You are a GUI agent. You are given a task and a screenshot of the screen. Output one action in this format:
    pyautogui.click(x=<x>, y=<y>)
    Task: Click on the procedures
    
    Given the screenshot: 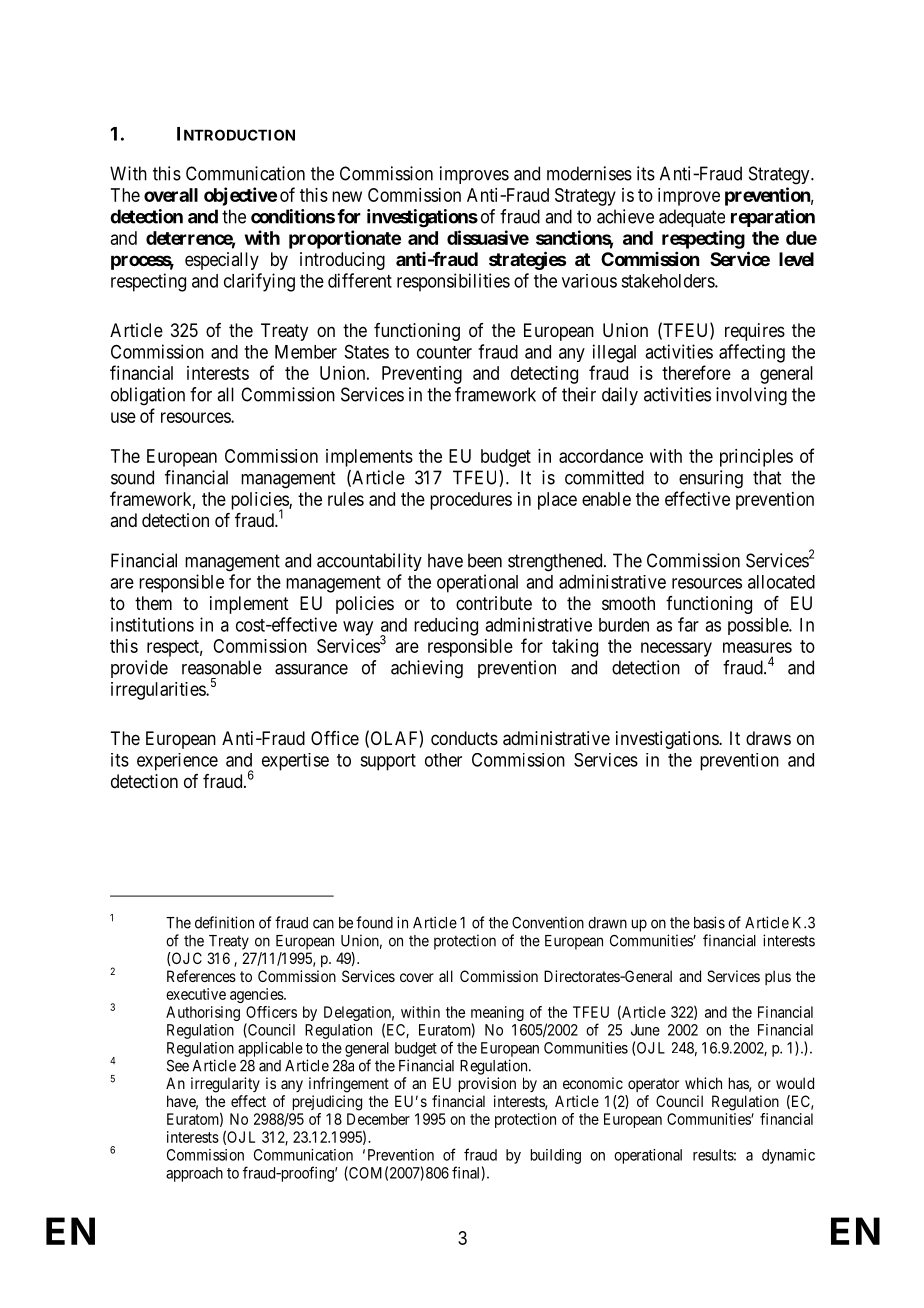 What is the action you would take?
    pyautogui.click(x=471, y=501)
